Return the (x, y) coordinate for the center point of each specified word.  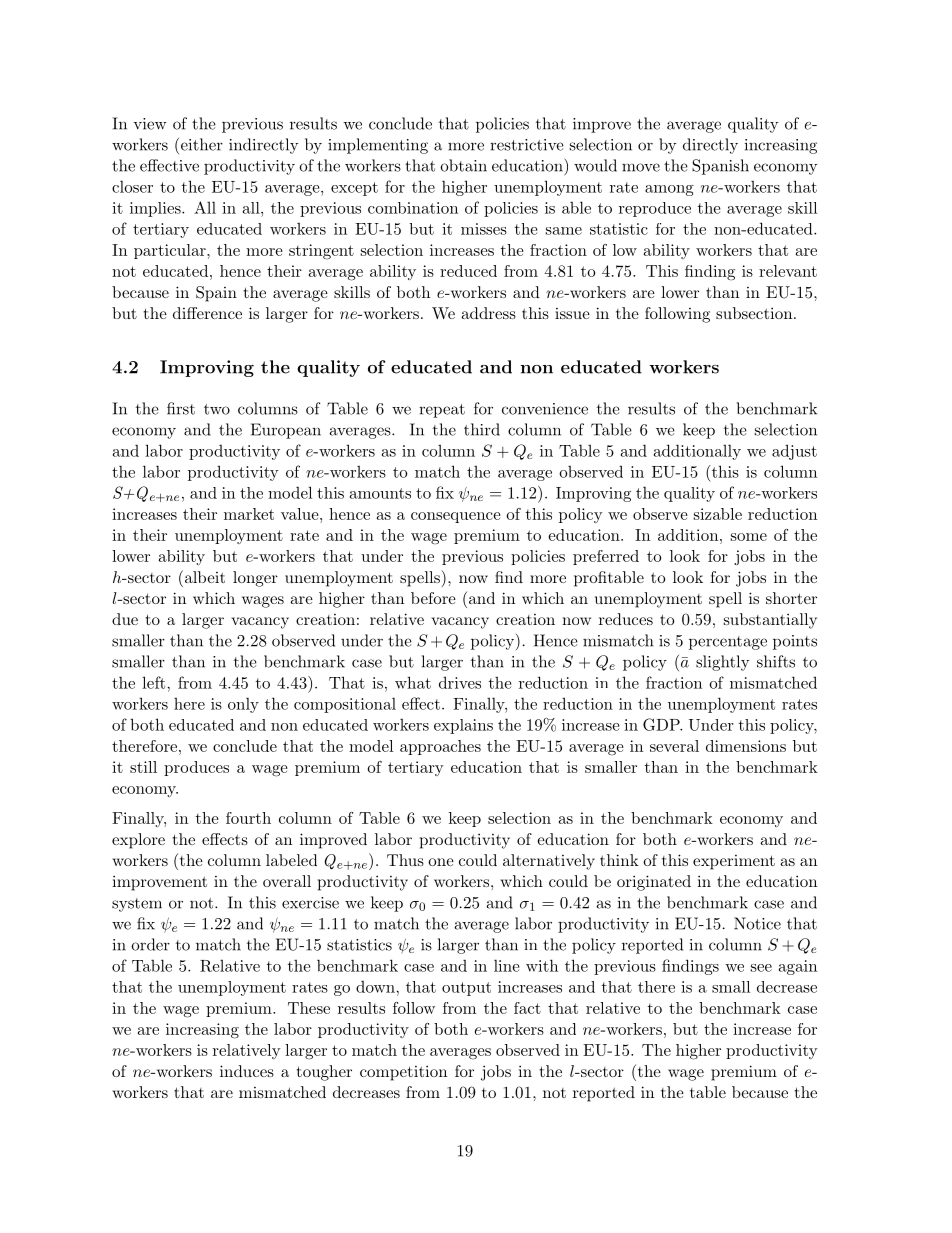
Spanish (720, 167)
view (150, 124)
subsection (754, 313)
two (217, 409)
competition (403, 1073)
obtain (463, 165)
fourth (248, 818)
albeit (203, 576)
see (761, 968)
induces (247, 1071)
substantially (770, 621)
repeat (442, 411)
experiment (734, 862)
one (441, 862)
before (433, 598)
